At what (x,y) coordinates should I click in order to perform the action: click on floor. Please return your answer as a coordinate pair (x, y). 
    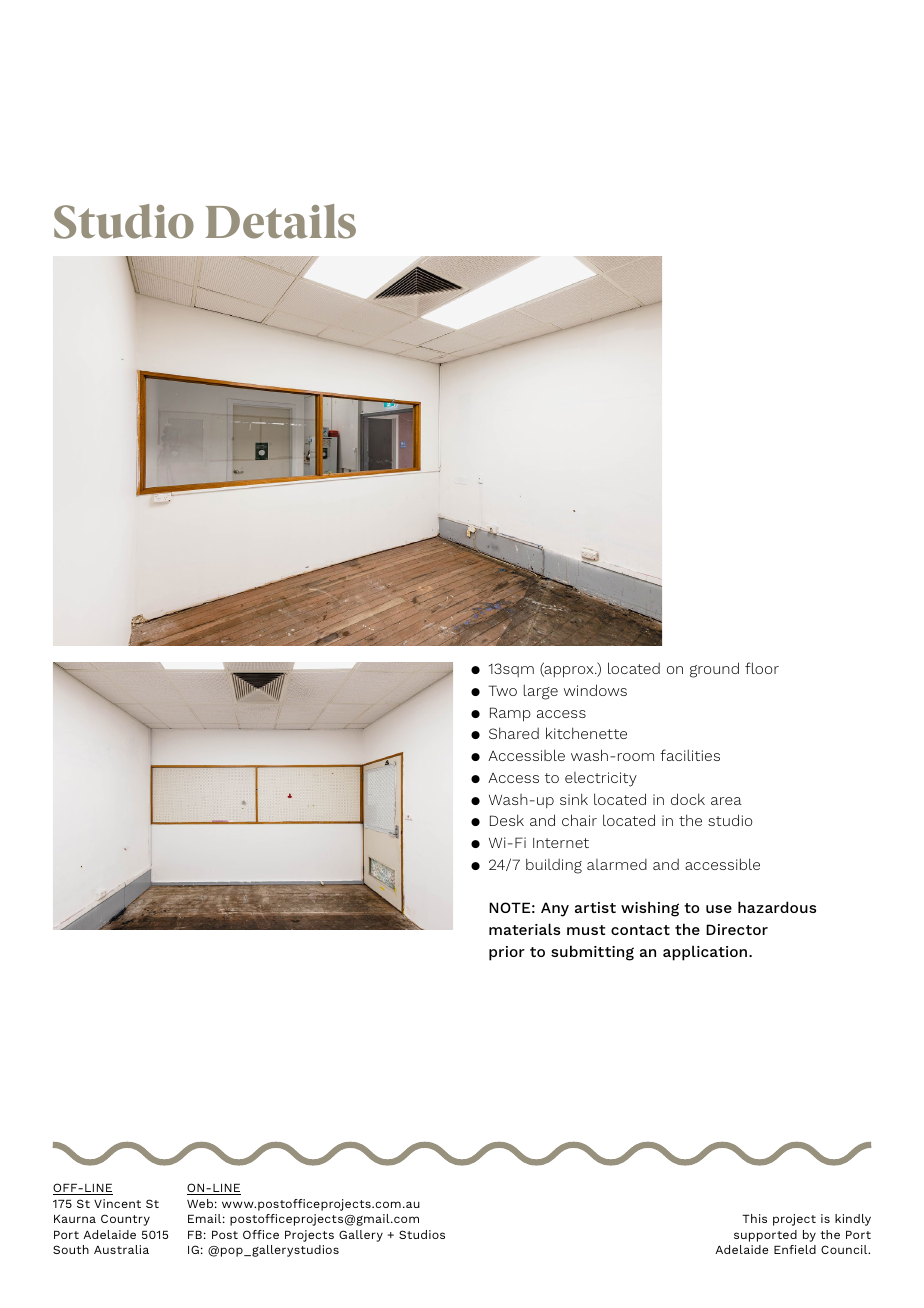
    Looking at the image, I should click on (762, 668).
